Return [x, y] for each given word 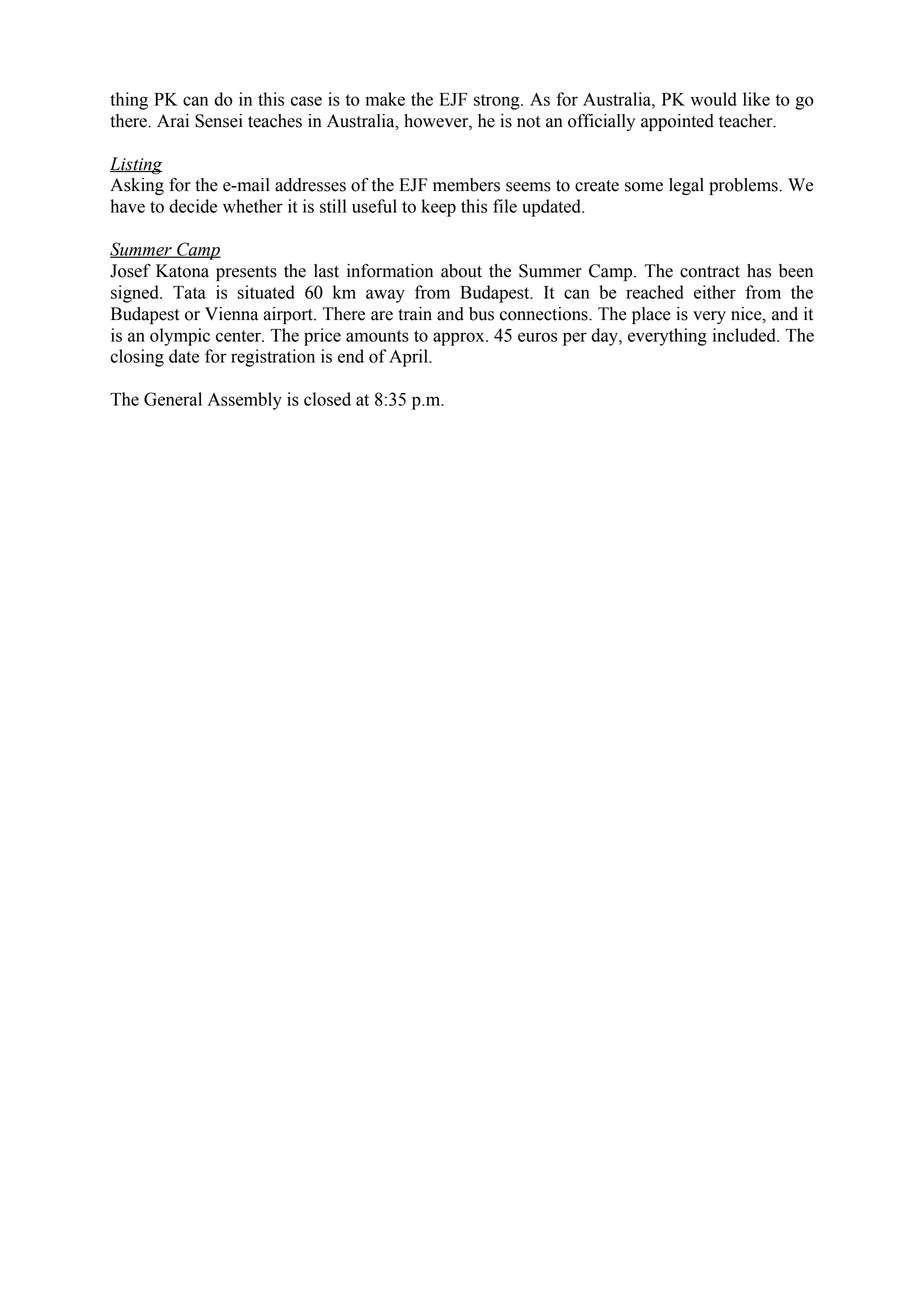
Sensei [219, 121]
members [466, 185]
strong [498, 102]
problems [744, 186]
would [713, 99]
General [173, 399]
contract [710, 272]
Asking [137, 186]
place [651, 315]
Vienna [231, 314]
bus [481, 314]
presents [246, 273]
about [461, 271]
